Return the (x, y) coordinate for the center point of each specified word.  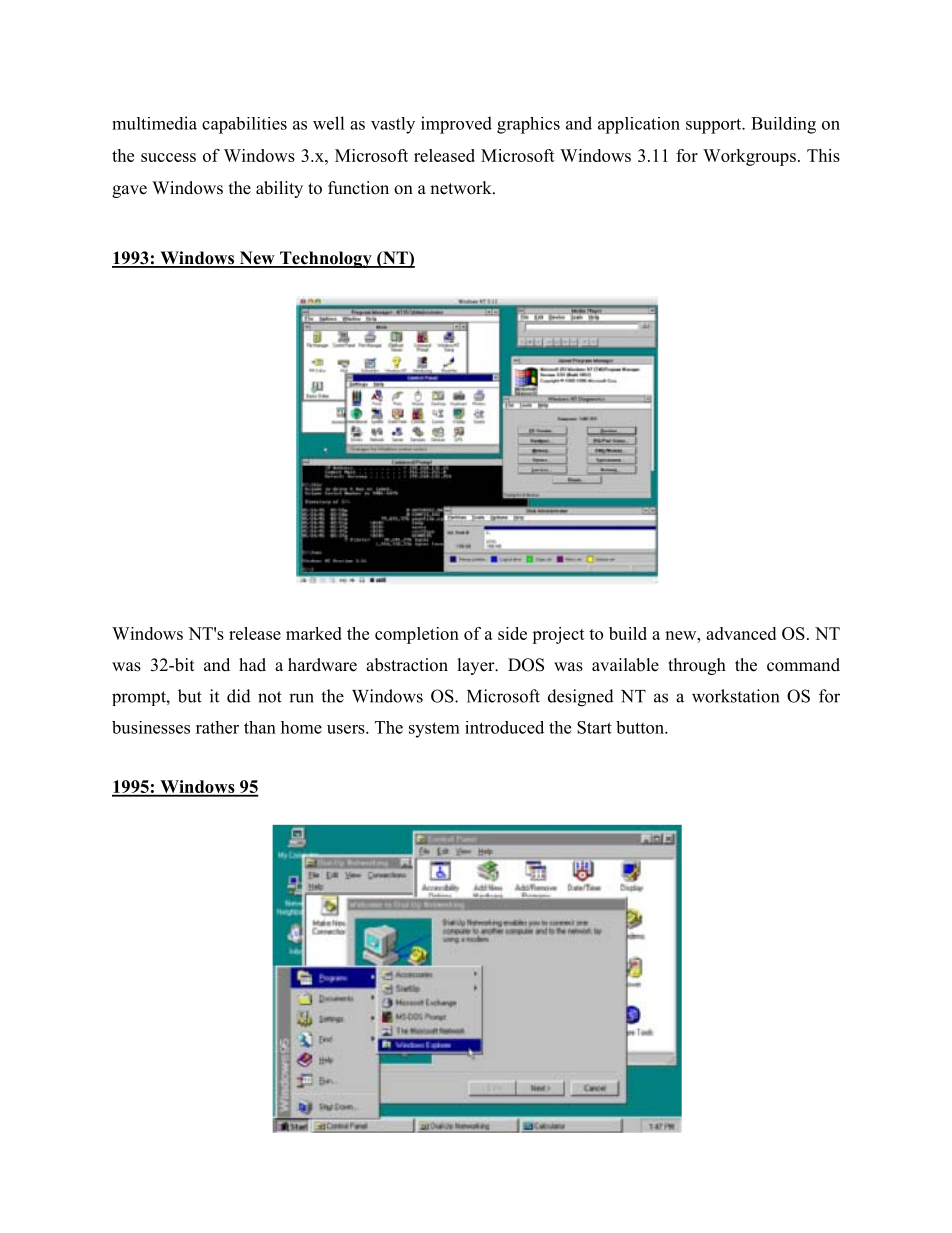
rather (217, 727)
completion (417, 635)
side (512, 633)
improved (456, 125)
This (823, 155)
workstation (735, 696)
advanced (741, 633)
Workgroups (749, 157)
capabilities (244, 125)
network (462, 188)
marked (314, 633)
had (252, 665)
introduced (504, 727)
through (697, 666)
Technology (326, 259)
